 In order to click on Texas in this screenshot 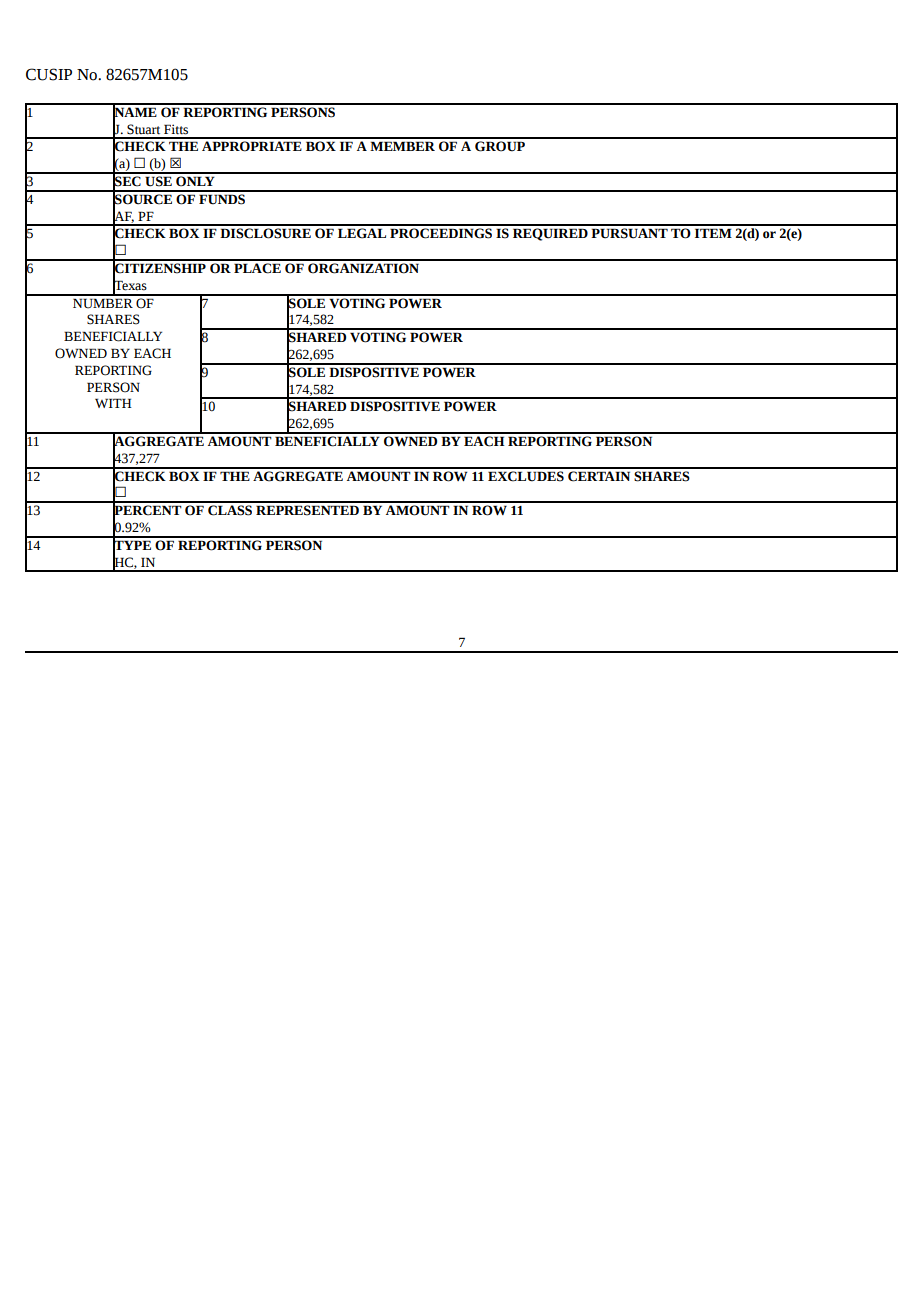, I will do `click(130, 285)`.
